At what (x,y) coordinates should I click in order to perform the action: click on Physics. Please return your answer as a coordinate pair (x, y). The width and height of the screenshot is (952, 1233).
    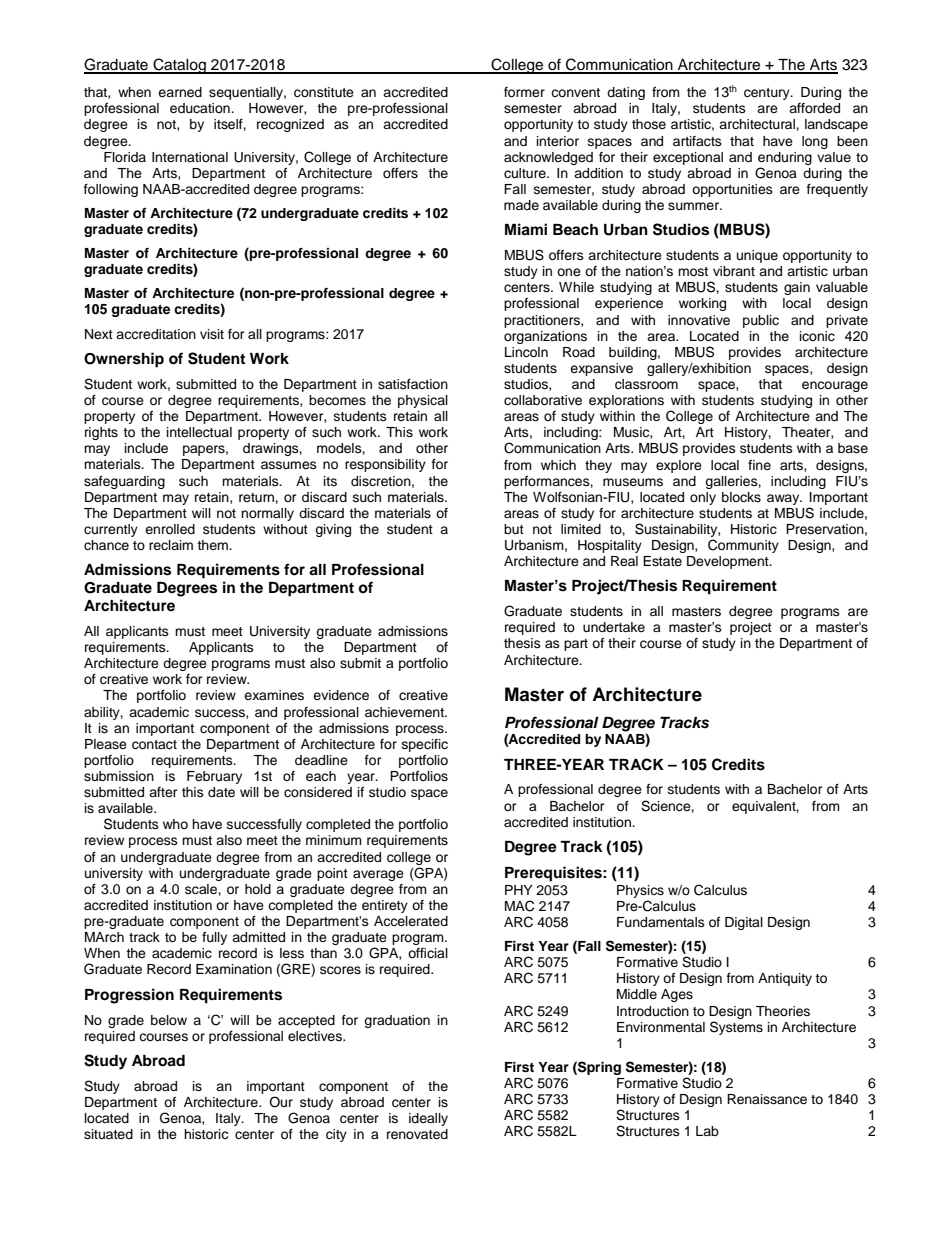
    Looking at the image, I should click on (640, 891).
